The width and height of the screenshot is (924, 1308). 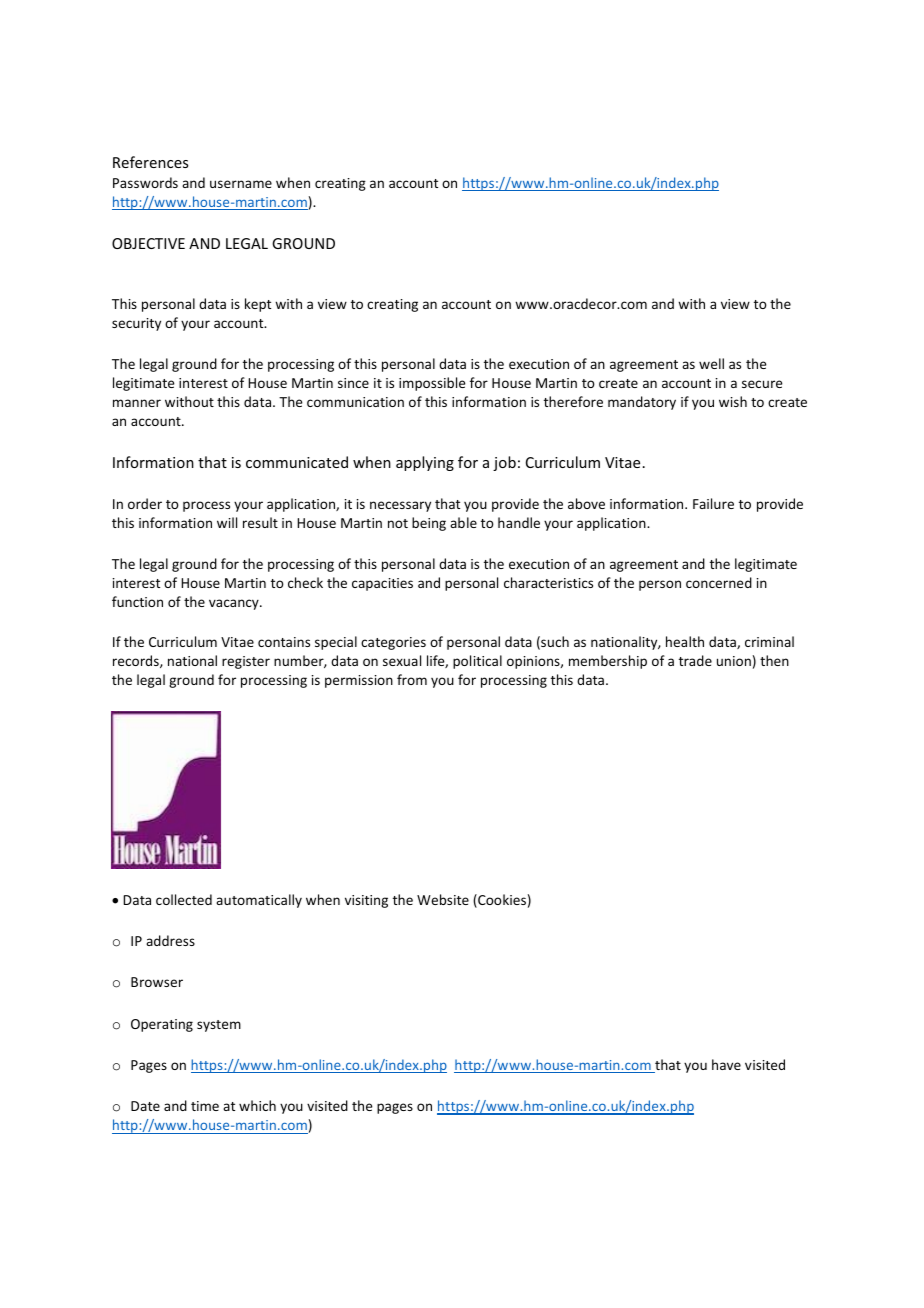 What do you see at coordinates (205, 1106) in the screenshot?
I see `time` at bounding box center [205, 1106].
